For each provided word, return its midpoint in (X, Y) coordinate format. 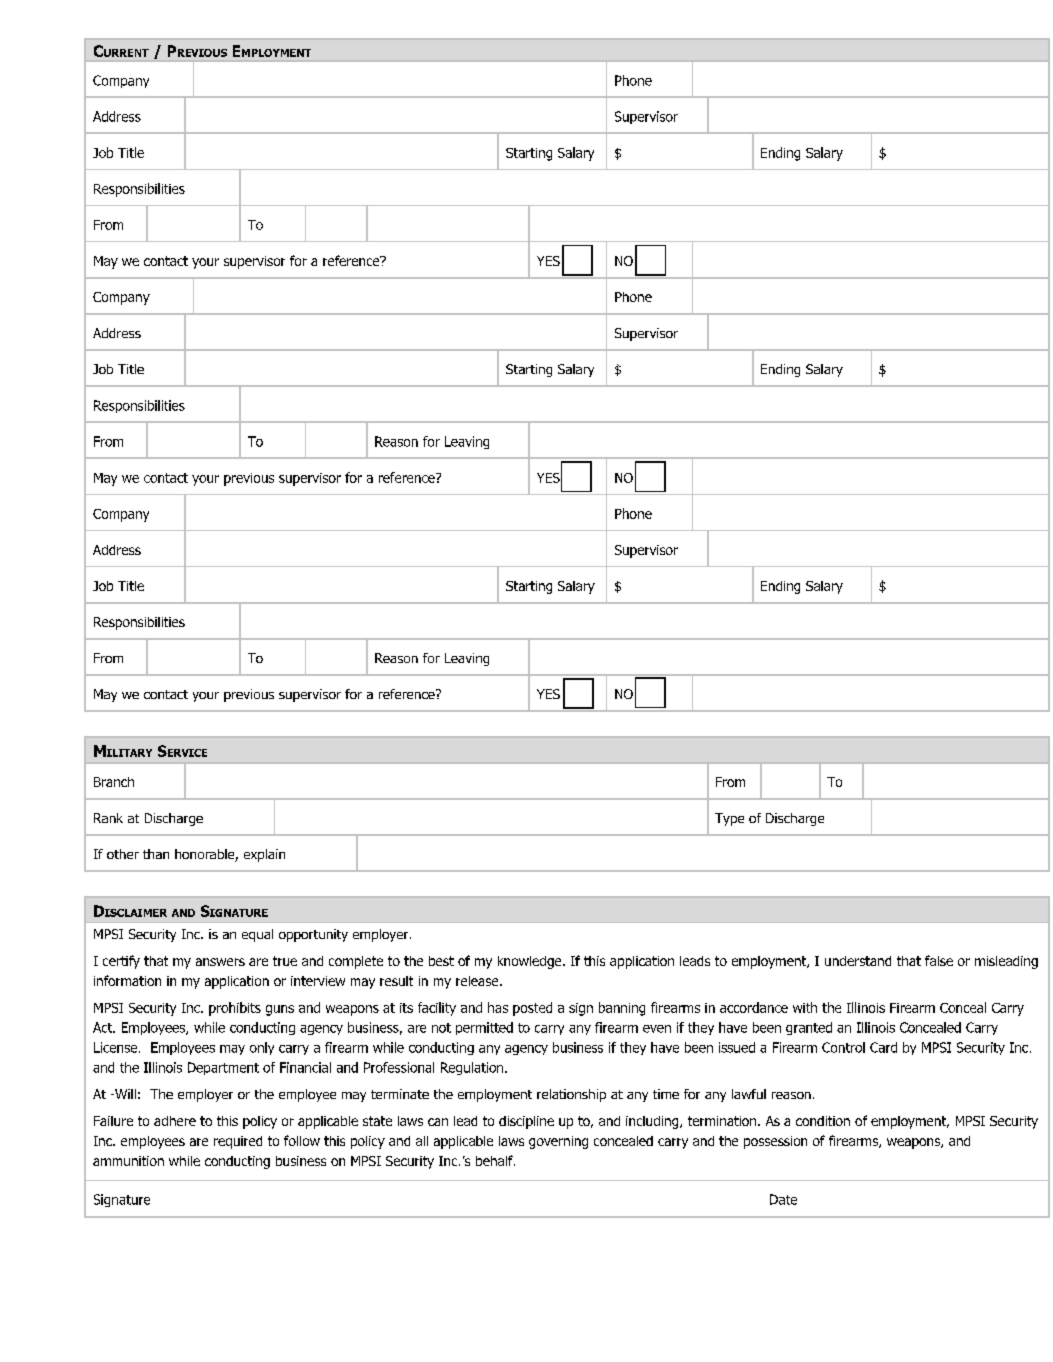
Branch (114, 782)
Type (729, 819)
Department (223, 1068)
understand (858, 961)
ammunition (128, 1161)
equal (257, 935)
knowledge (529, 962)
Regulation (472, 1068)
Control (843, 1047)
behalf (495, 1160)
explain (264, 855)
